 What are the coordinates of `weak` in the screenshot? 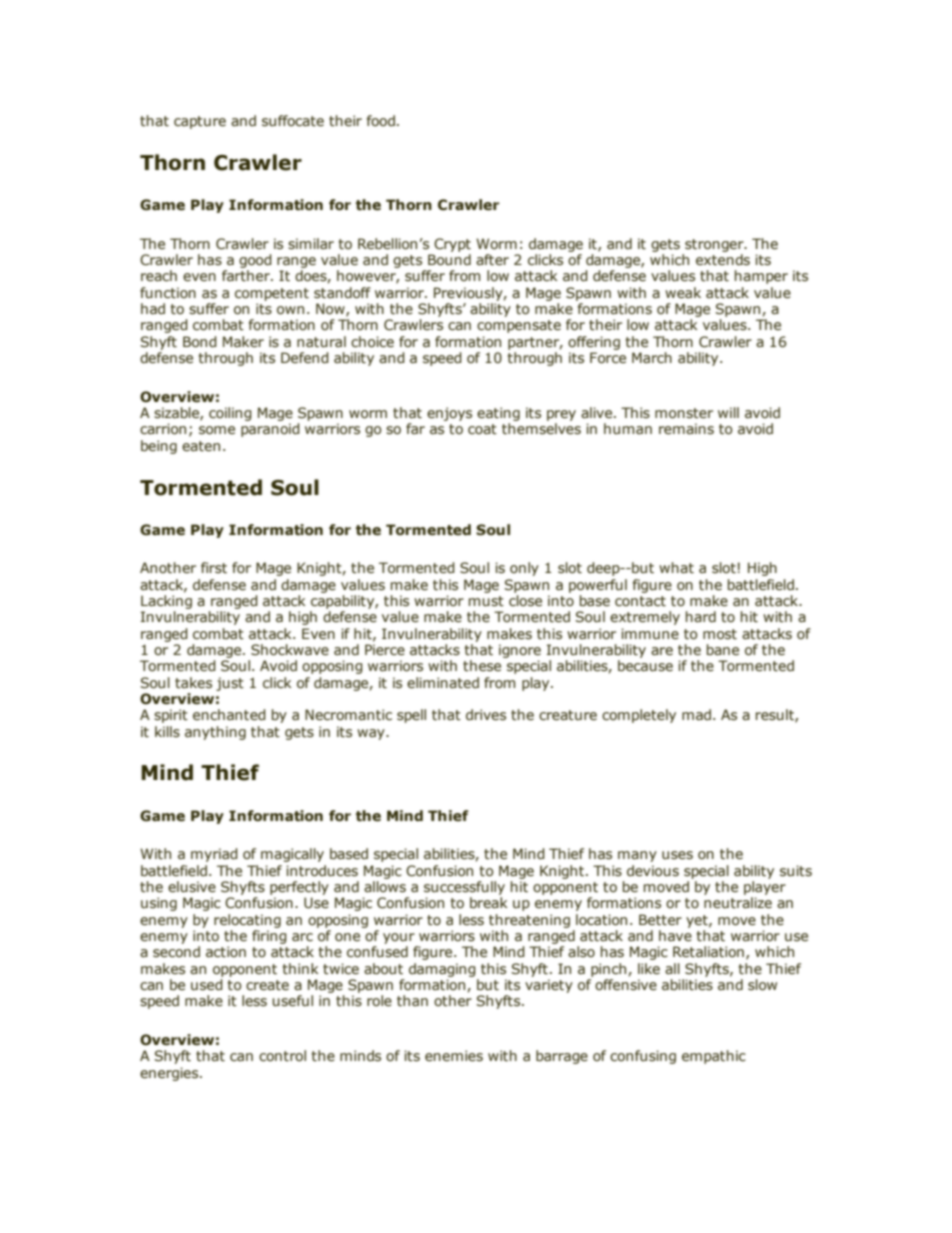 It's located at (683, 293).
